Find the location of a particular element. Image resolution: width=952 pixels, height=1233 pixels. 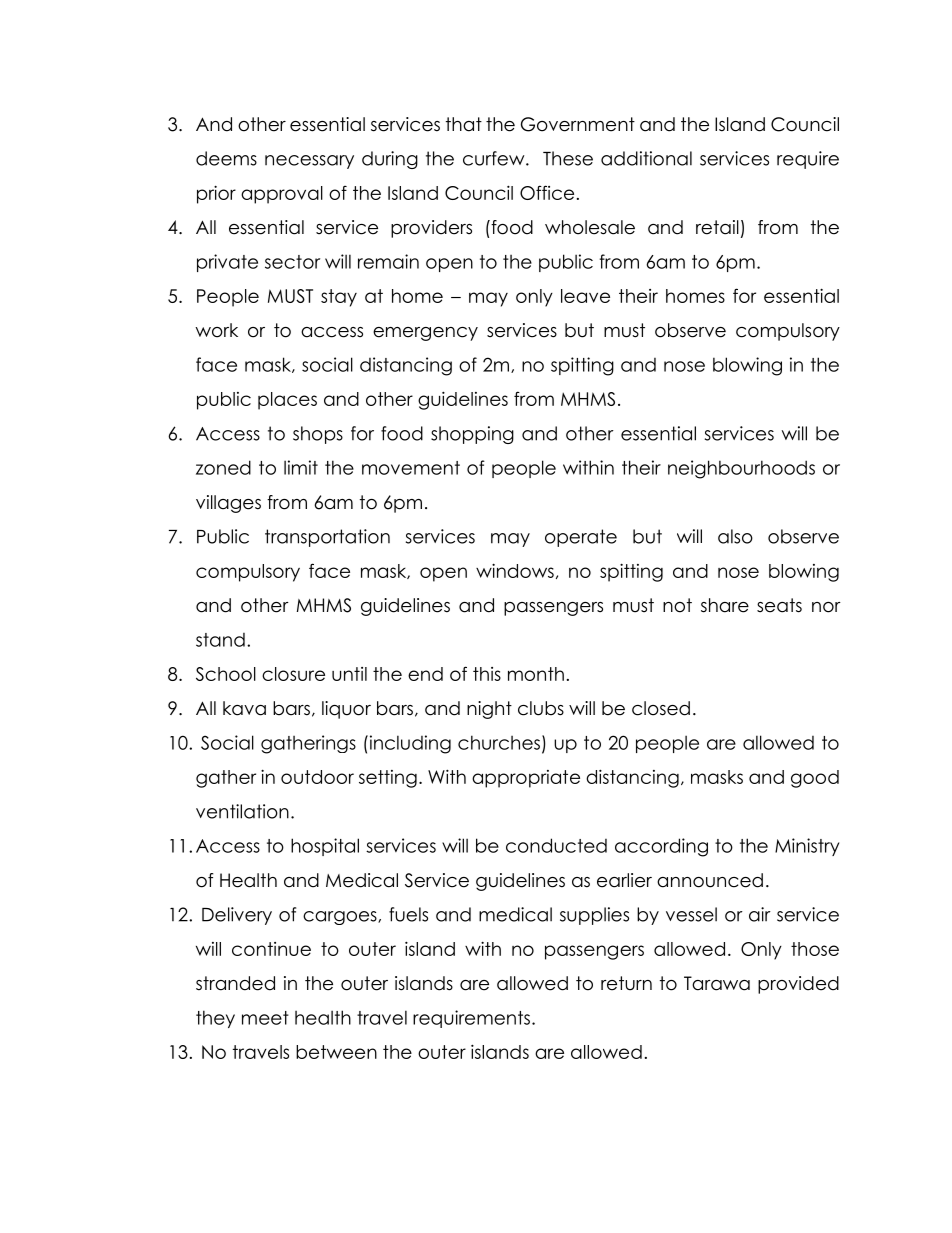

retail is located at coordinates (717, 227).
